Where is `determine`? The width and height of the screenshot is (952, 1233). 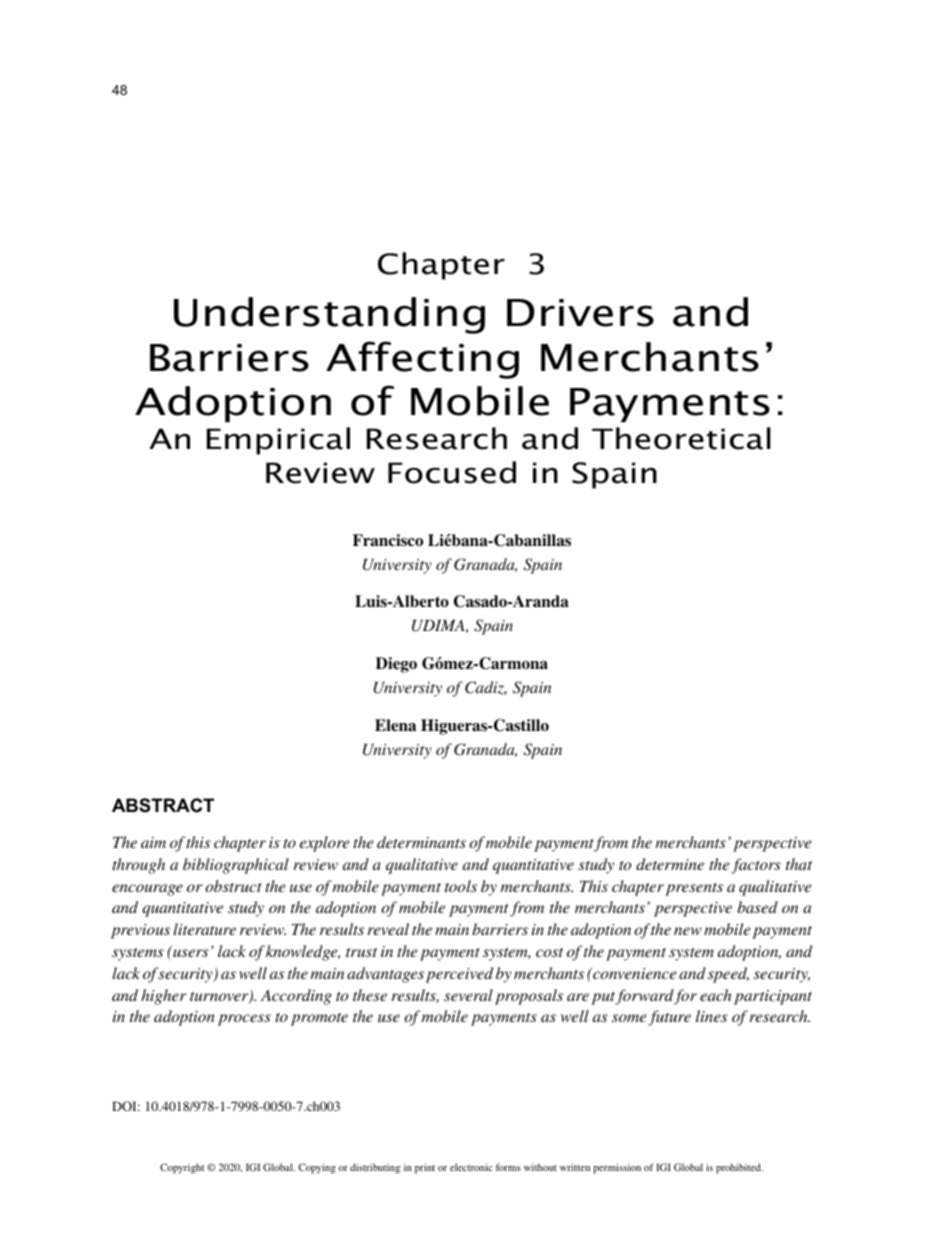
determine is located at coordinates (670, 864).
